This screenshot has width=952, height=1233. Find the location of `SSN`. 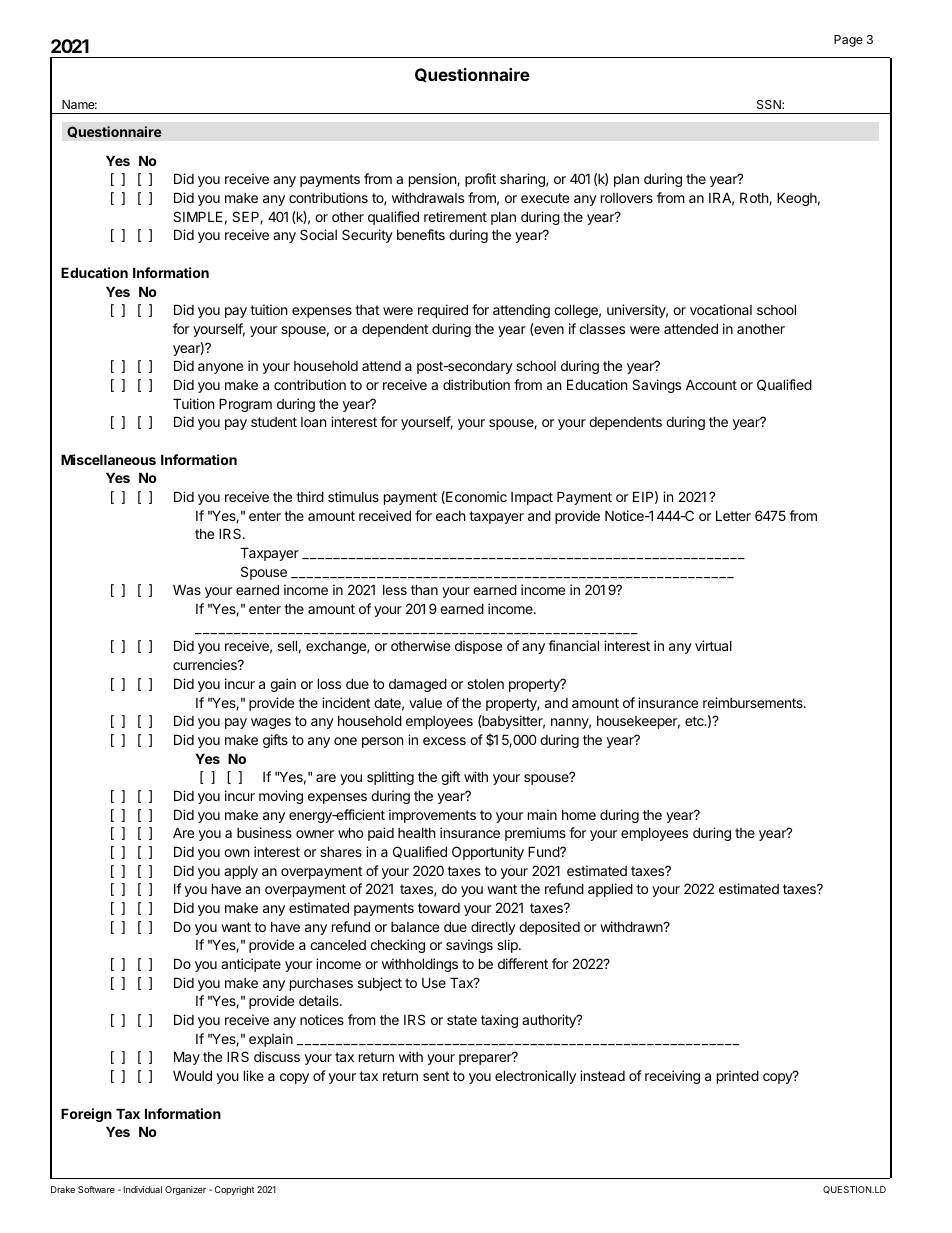

SSN is located at coordinates (770, 104).
